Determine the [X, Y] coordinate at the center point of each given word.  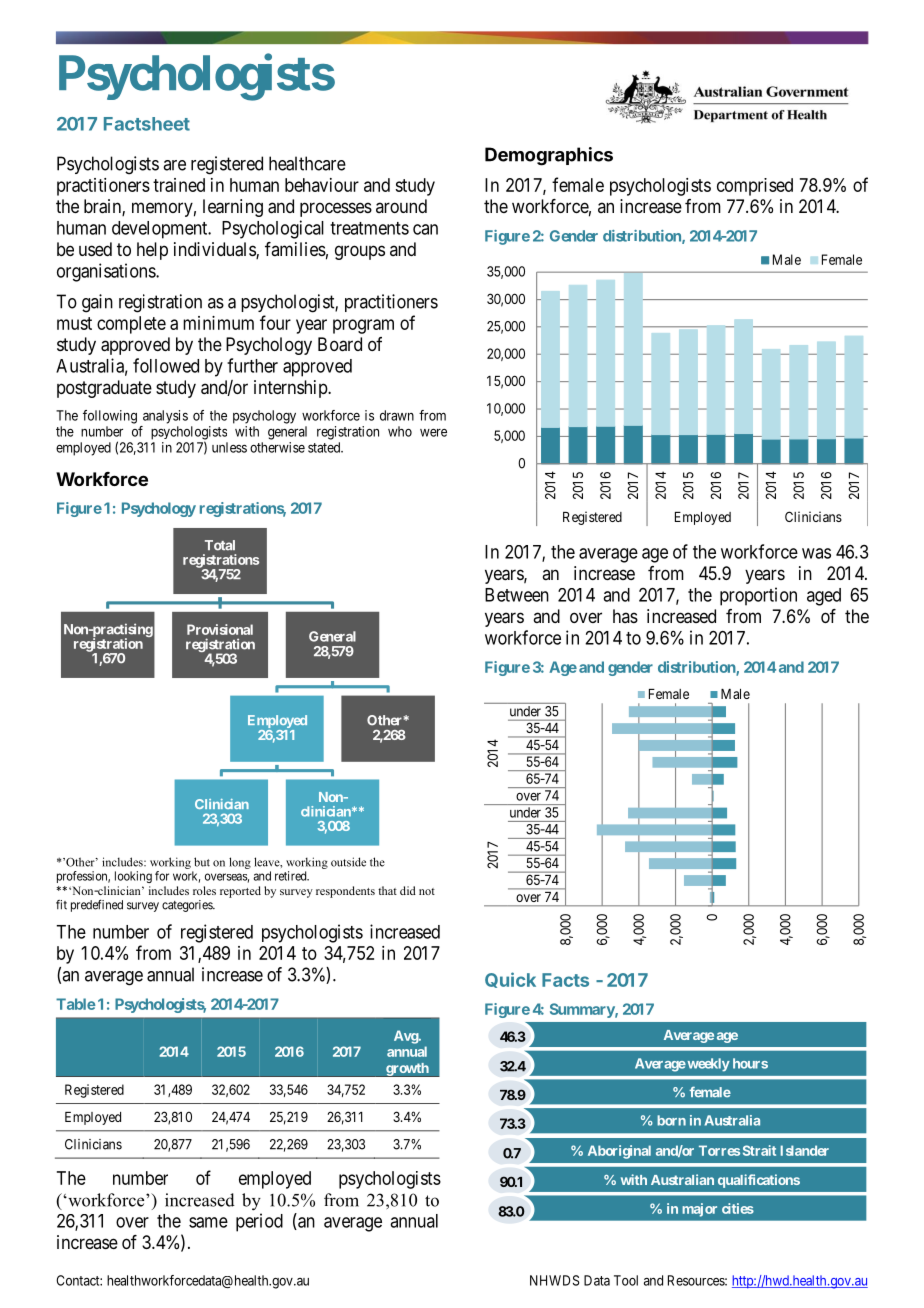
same [208, 1222]
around [401, 206]
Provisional [220, 629]
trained [179, 185]
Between [517, 595]
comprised [755, 187]
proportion [758, 596]
